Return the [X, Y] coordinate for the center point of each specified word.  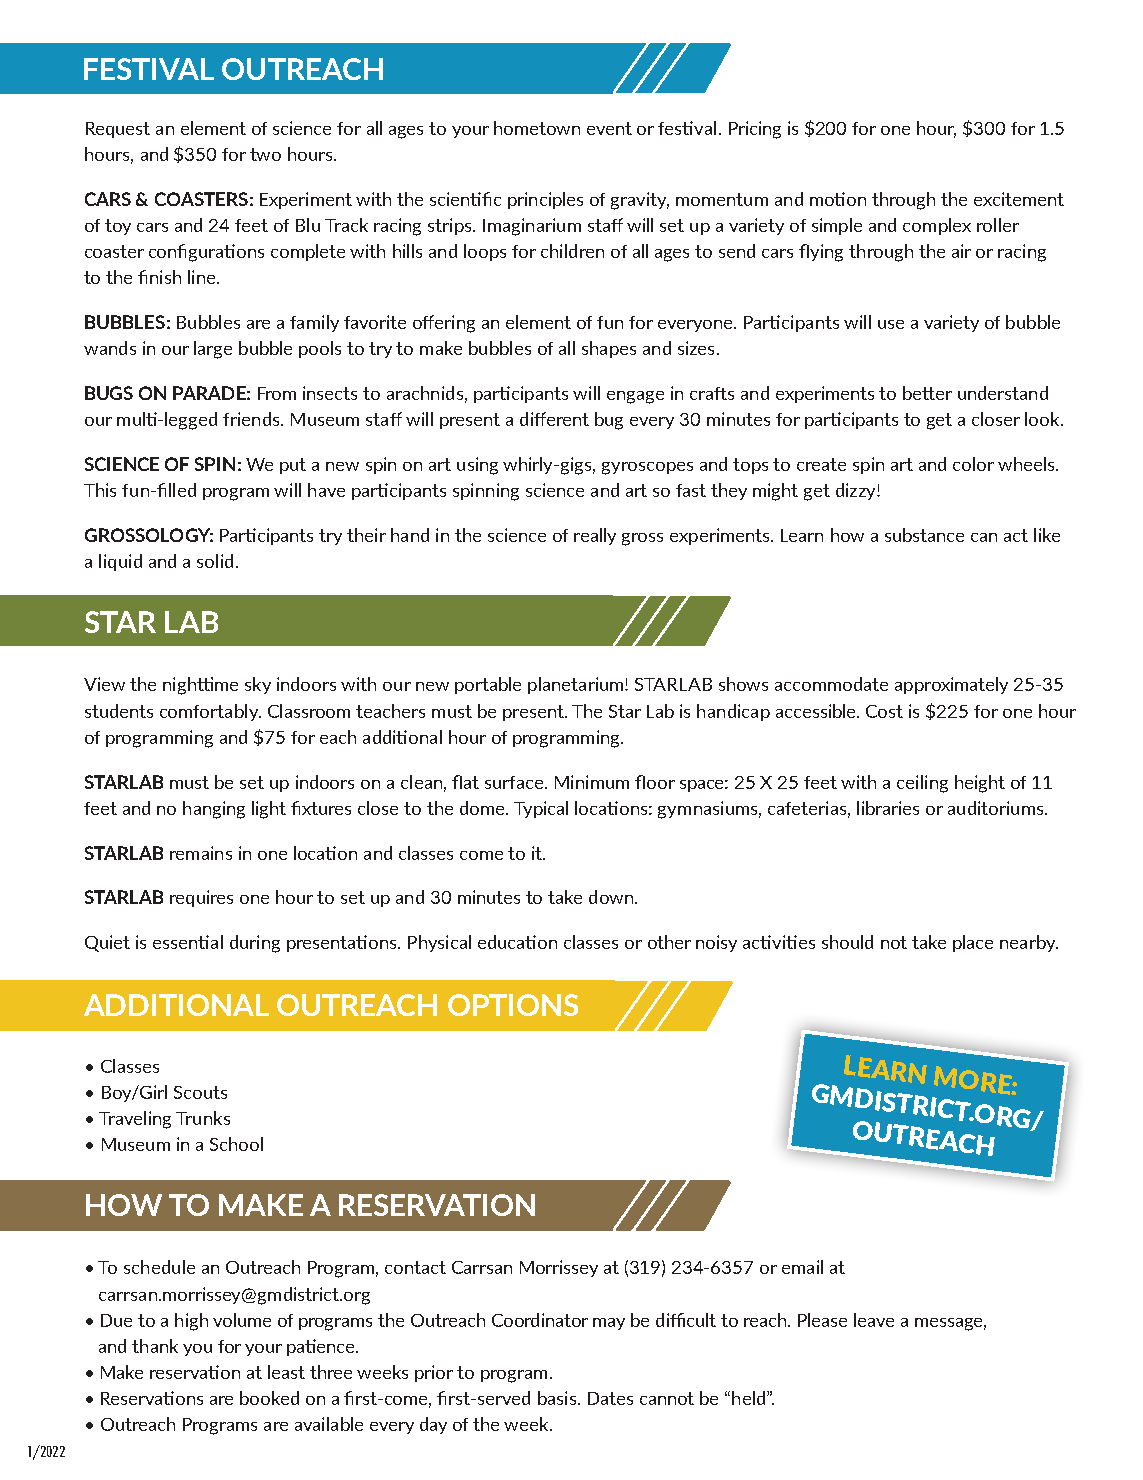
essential [188, 942]
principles [545, 200]
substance [924, 535]
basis [558, 1398]
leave [874, 1320]
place [973, 943]
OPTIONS [513, 1005]
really [595, 536]
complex [937, 226]
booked [269, 1398]
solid [215, 561]
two [265, 154]
